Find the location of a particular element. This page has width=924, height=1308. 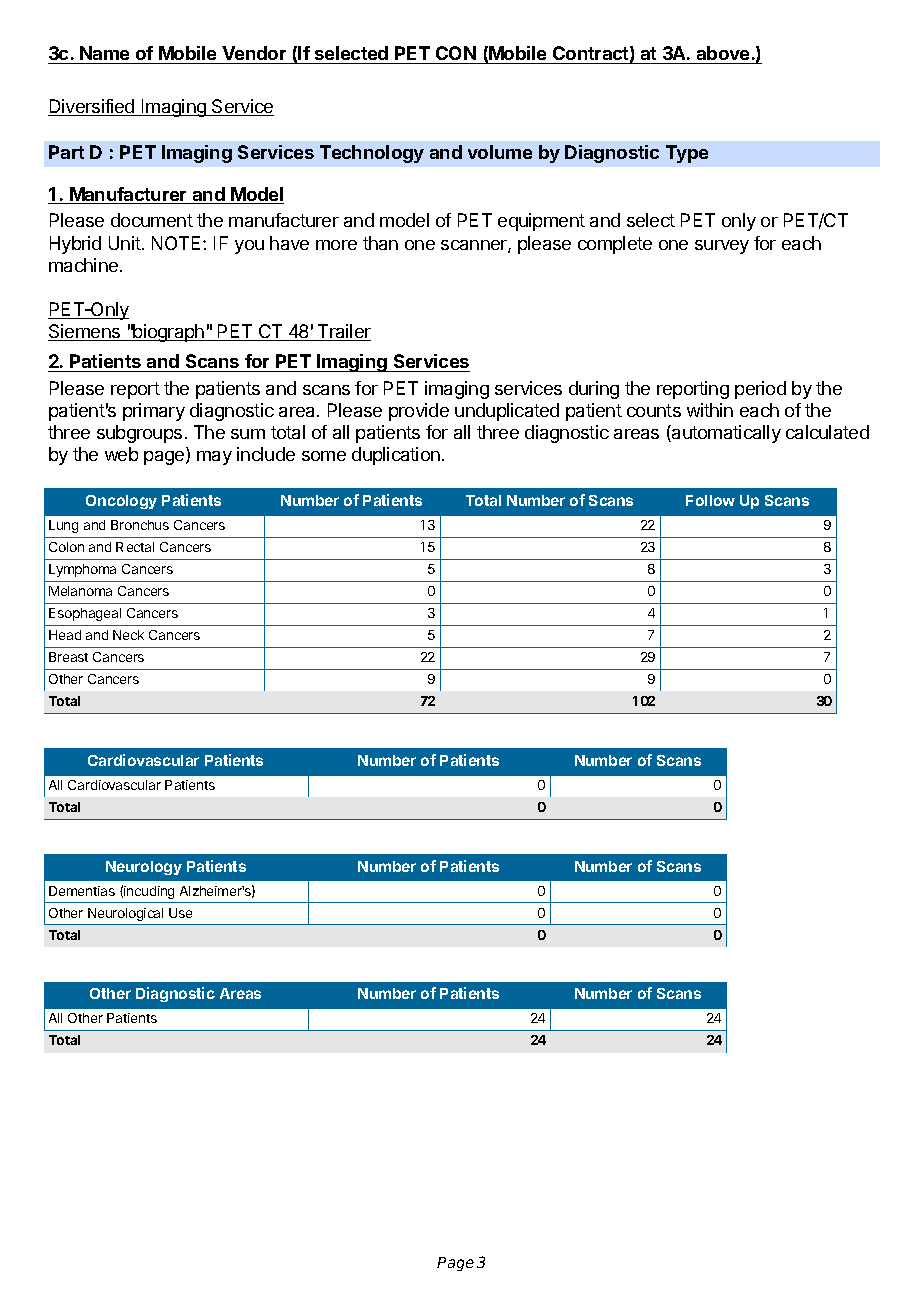

Oncology is located at coordinates (121, 502).
